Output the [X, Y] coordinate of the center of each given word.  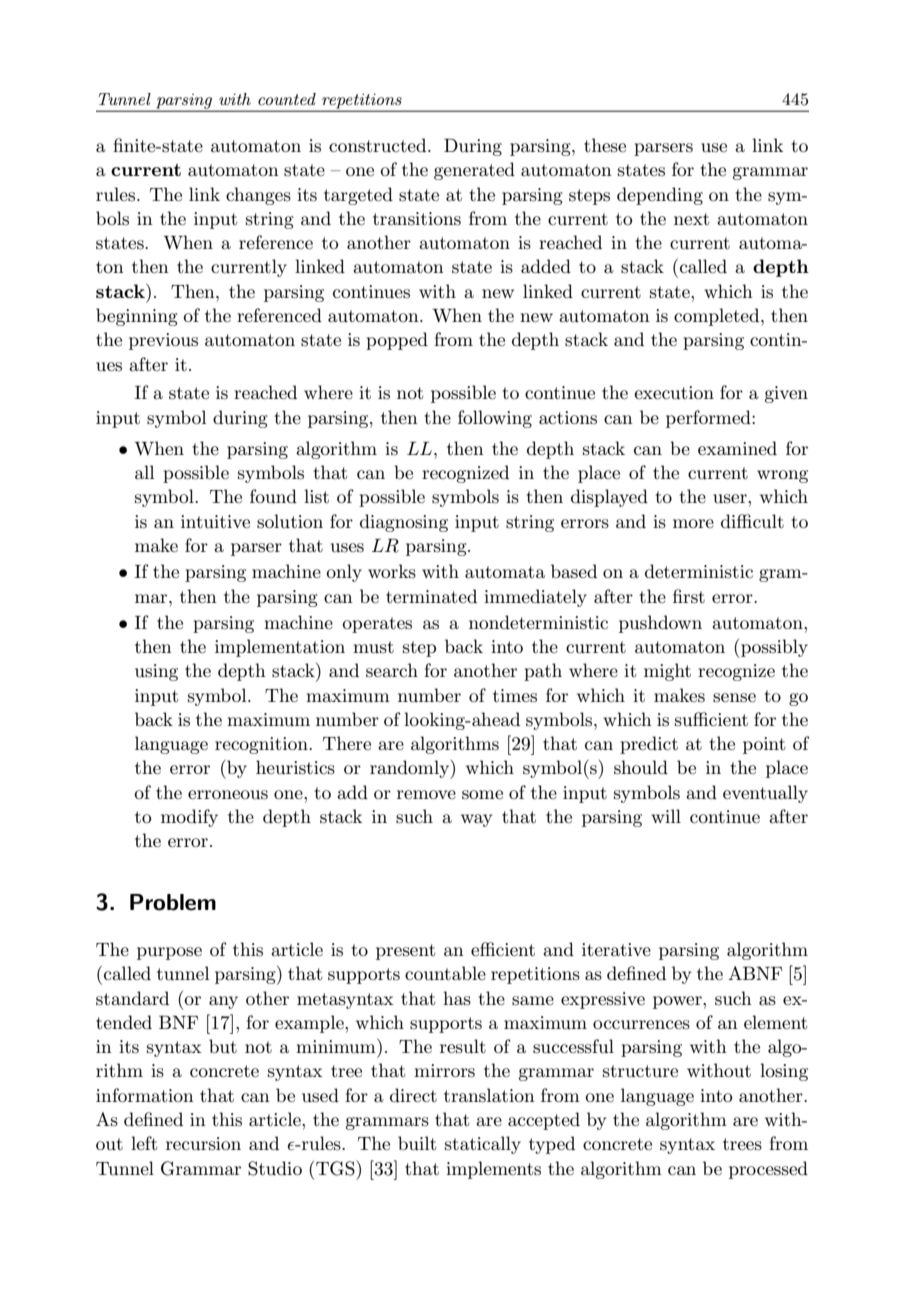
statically [483, 1145]
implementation [280, 648]
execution [674, 392]
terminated [431, 596]
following [495, 419]
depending [660, 196]
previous [163, 341]
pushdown [660, 624]
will [666, 816]
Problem [173, 902]
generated [474, 171]
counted [287, 99]
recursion [203, 1144]
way [476, 820]
